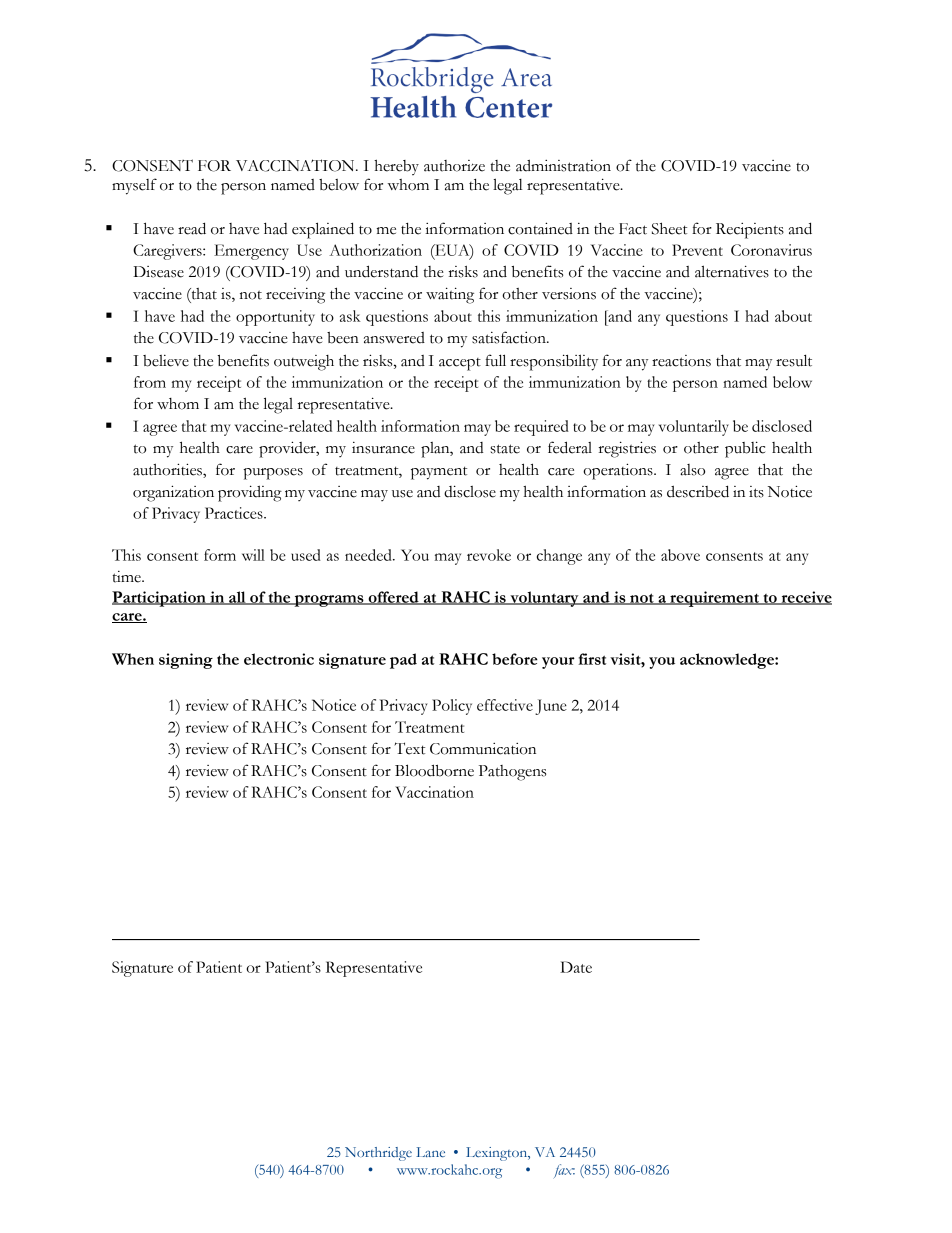 The width and height of the image is (952, 1233). Describe the element at coordinates (439, 473) in the image. I see `payment` at that location.
